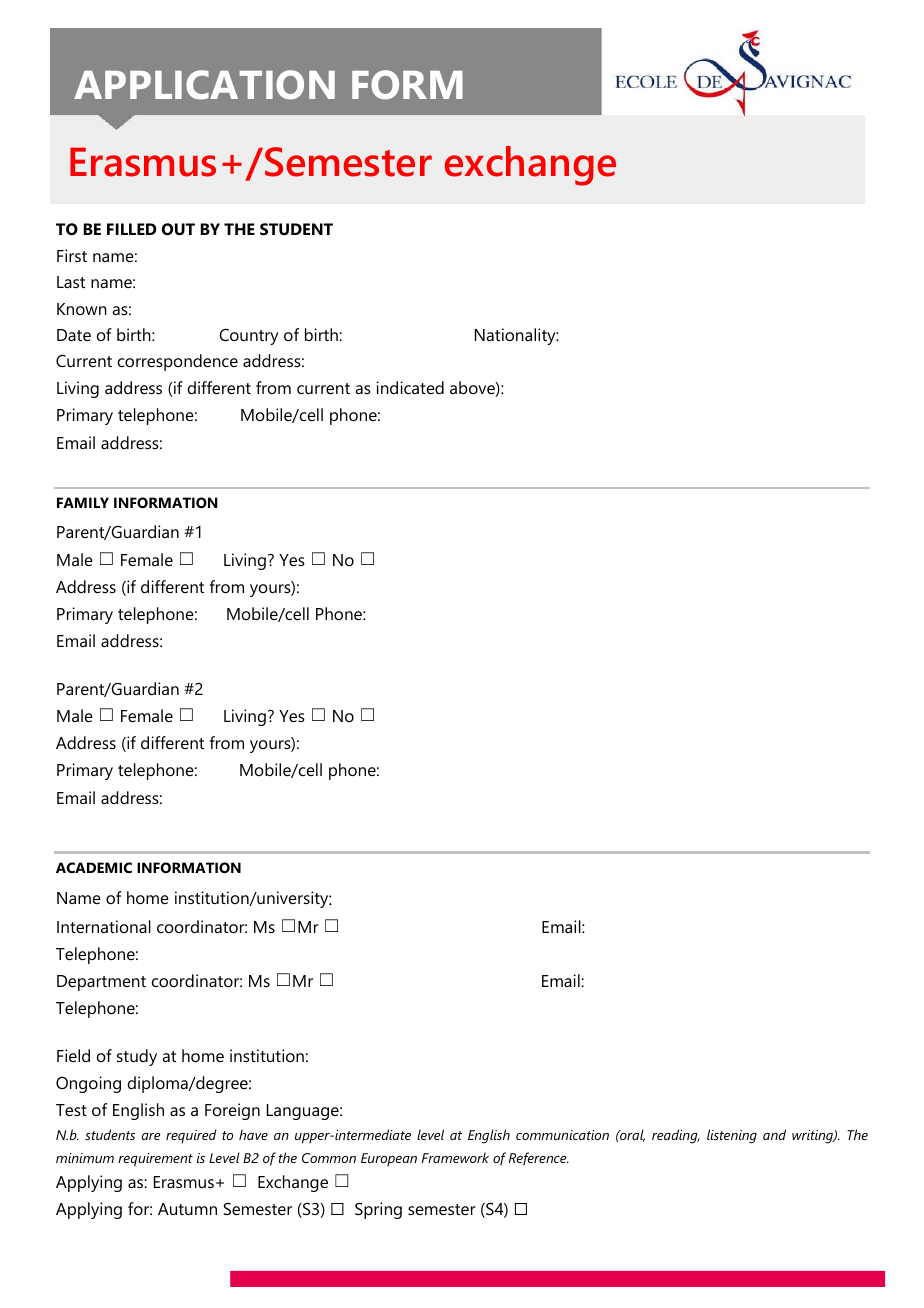 This screenshot has width=924, height=1308. I want to click on indicated, so click(410, 387).
